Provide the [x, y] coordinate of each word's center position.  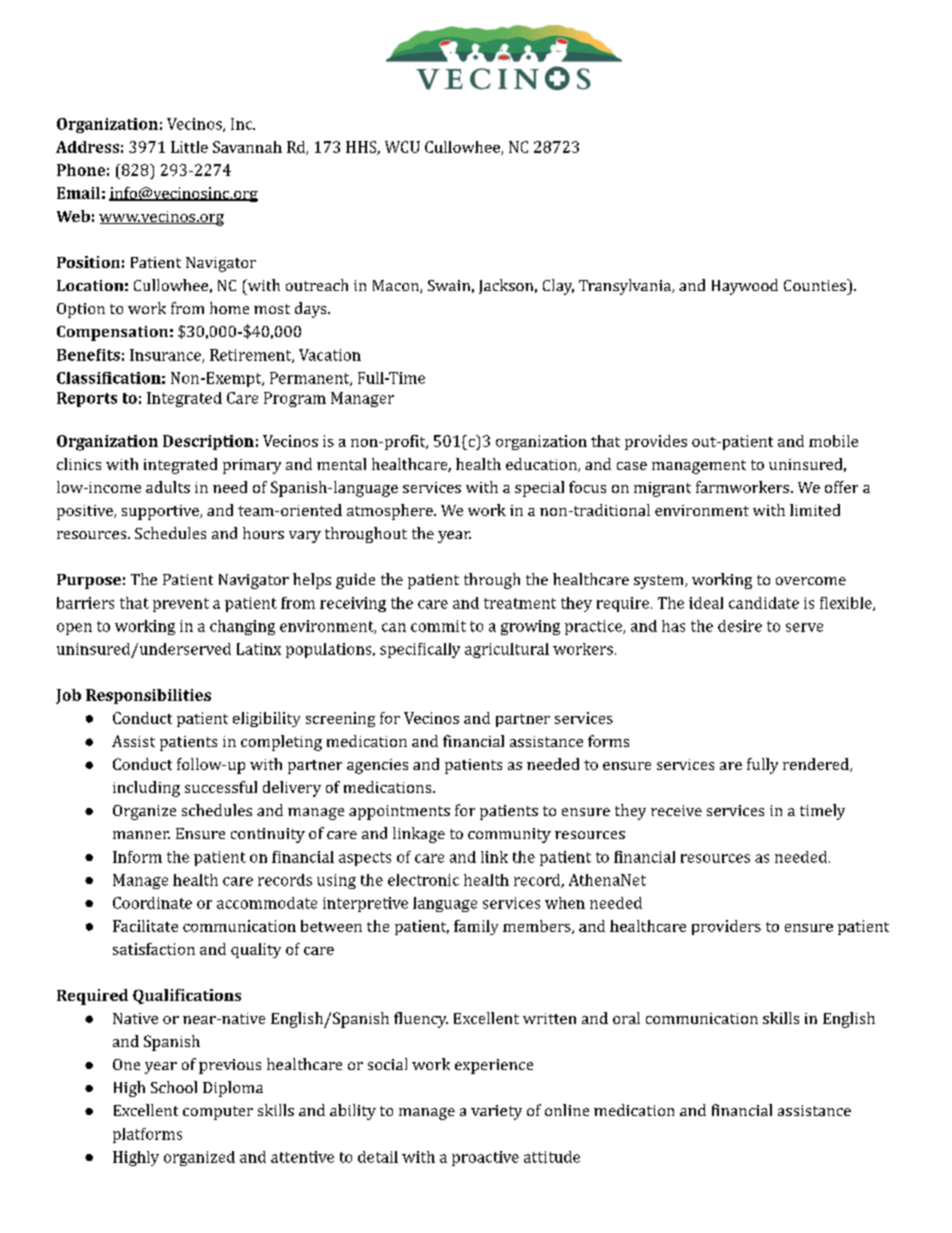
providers [726, 927]
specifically [420, 650]
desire [740, 626]
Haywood [745, 287]
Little [189, 147]
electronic [423, 880]
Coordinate [152, 903]
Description [208, 442]
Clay [558, 287]
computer [218, 1113]
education [542, 465]
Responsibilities [148, 696]
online [567, 1110]
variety [496, 1112]
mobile [833, 441]
